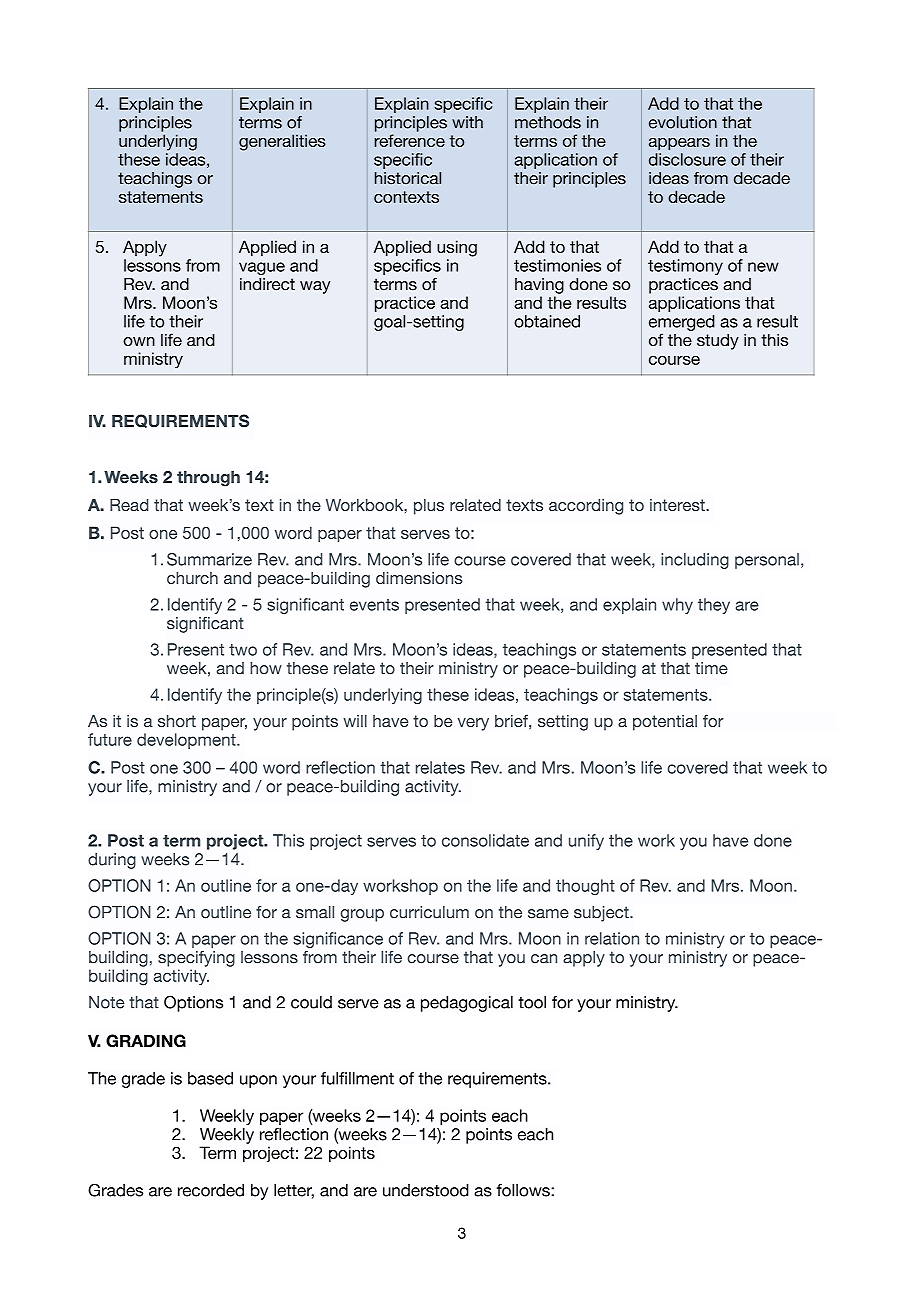 The width and height of the screenshot is (924, 1308). What do you see at coordinates (678, 505) in the screenshot?
I see `interest` at bounding box center [678, 505].
